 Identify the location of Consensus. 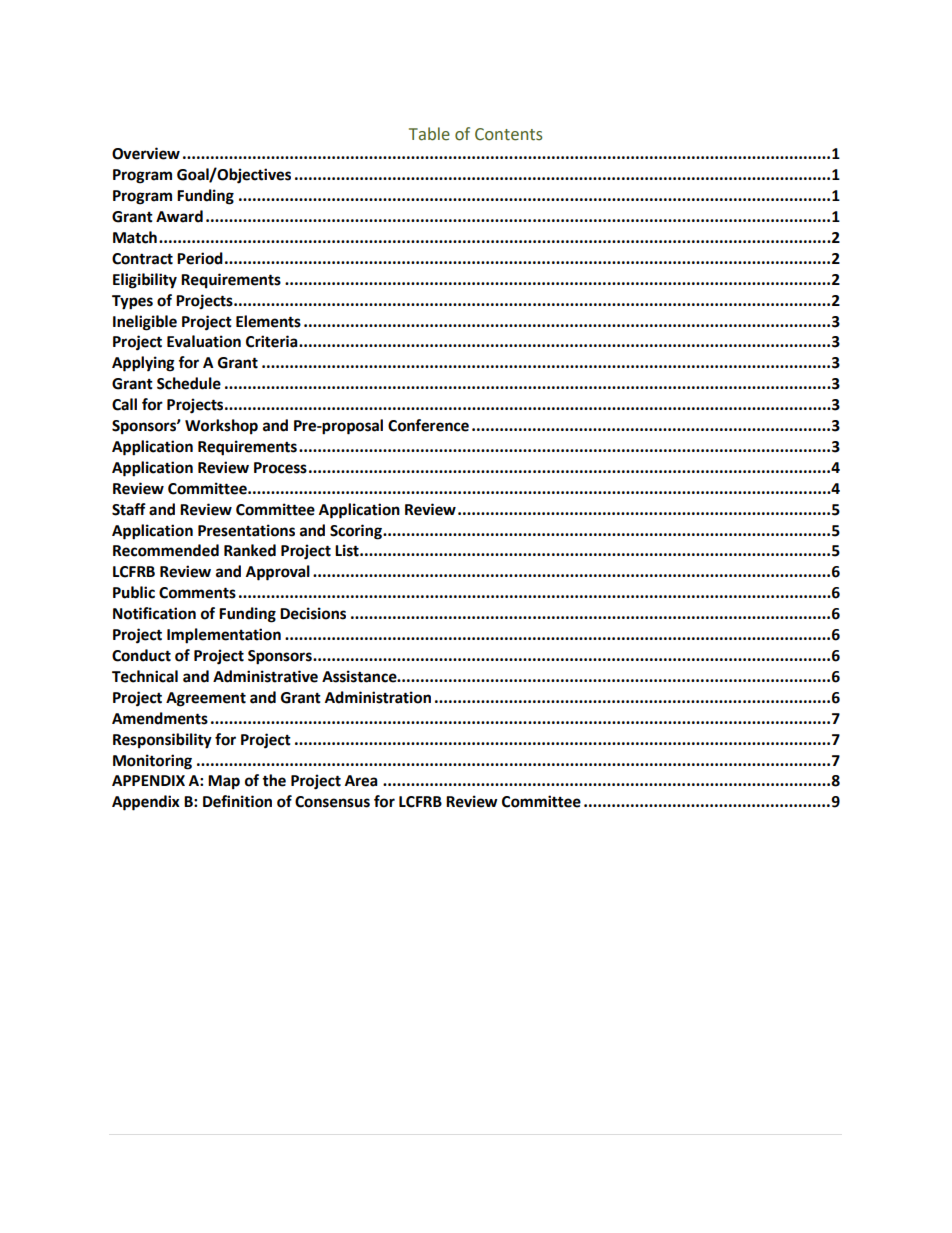
(332, 802).
